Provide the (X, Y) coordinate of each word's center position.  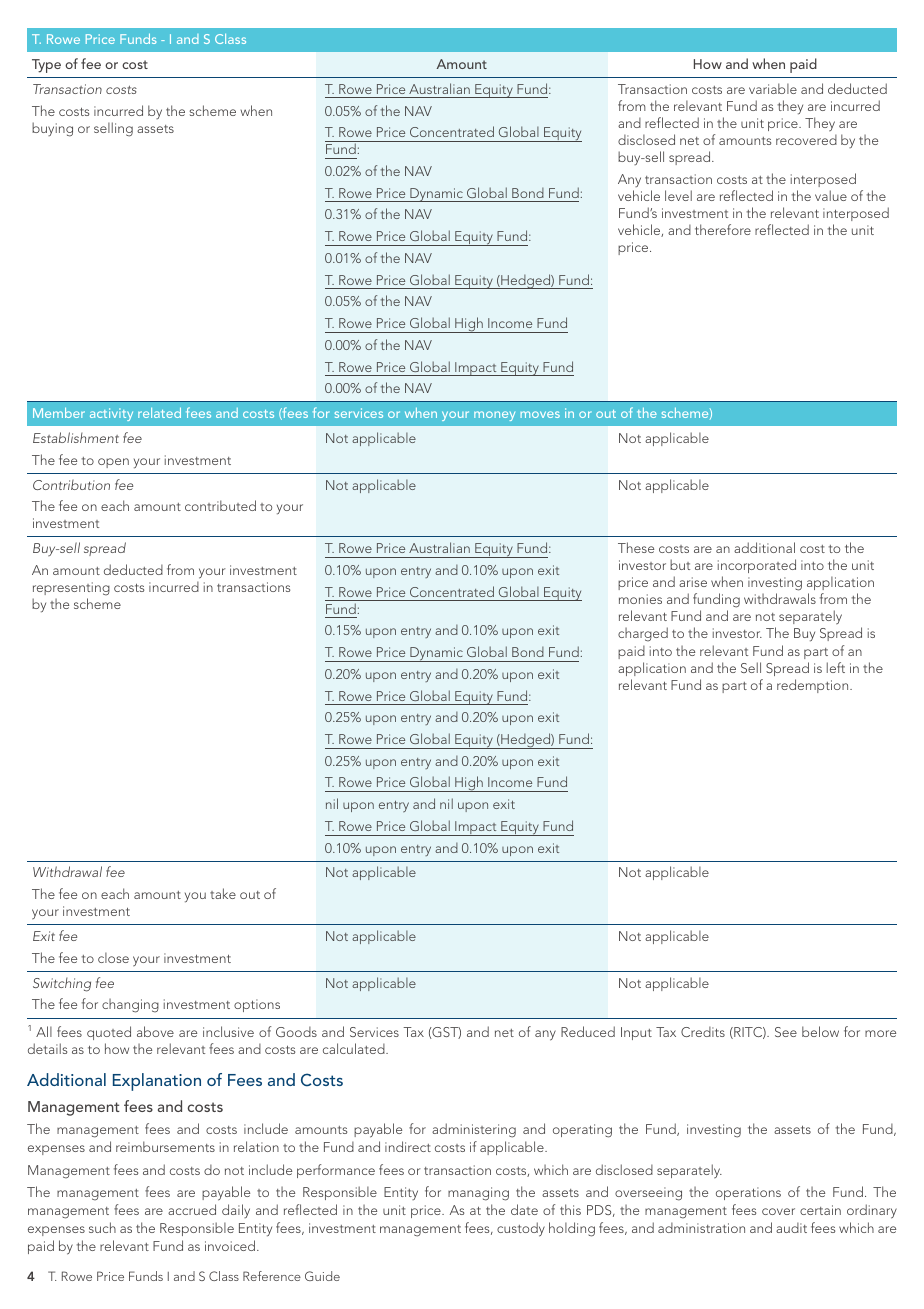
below (820, 1031)
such (102, 1227)
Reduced (588, 1031)
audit (791, 1227)
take (223, 893)
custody (521, 1229)
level (678, 195)
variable (773, 88)
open (113, 463)
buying (52, 129)
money (494, 416)
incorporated (757, 566)
